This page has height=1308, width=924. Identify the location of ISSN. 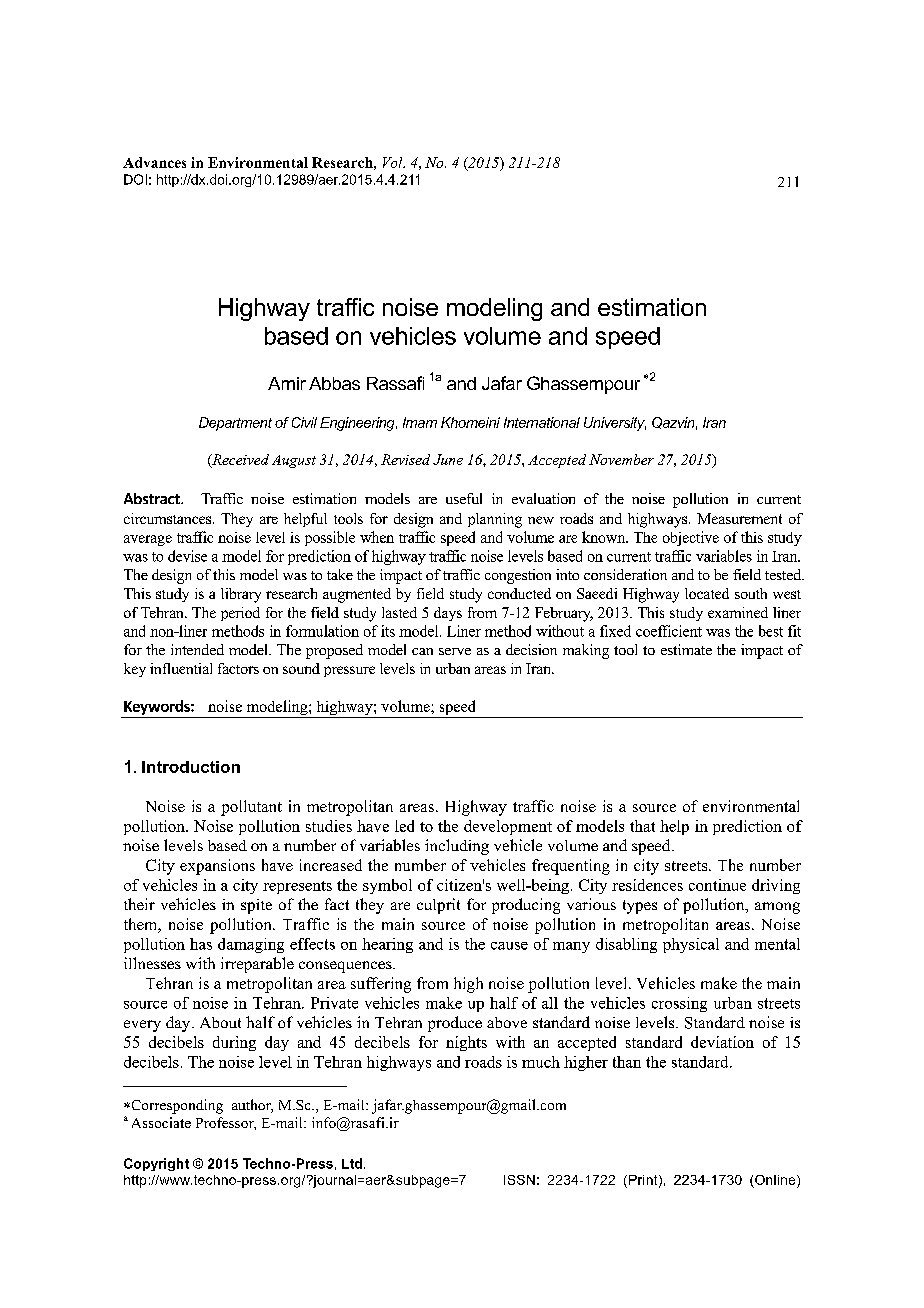
(519, 1180).
